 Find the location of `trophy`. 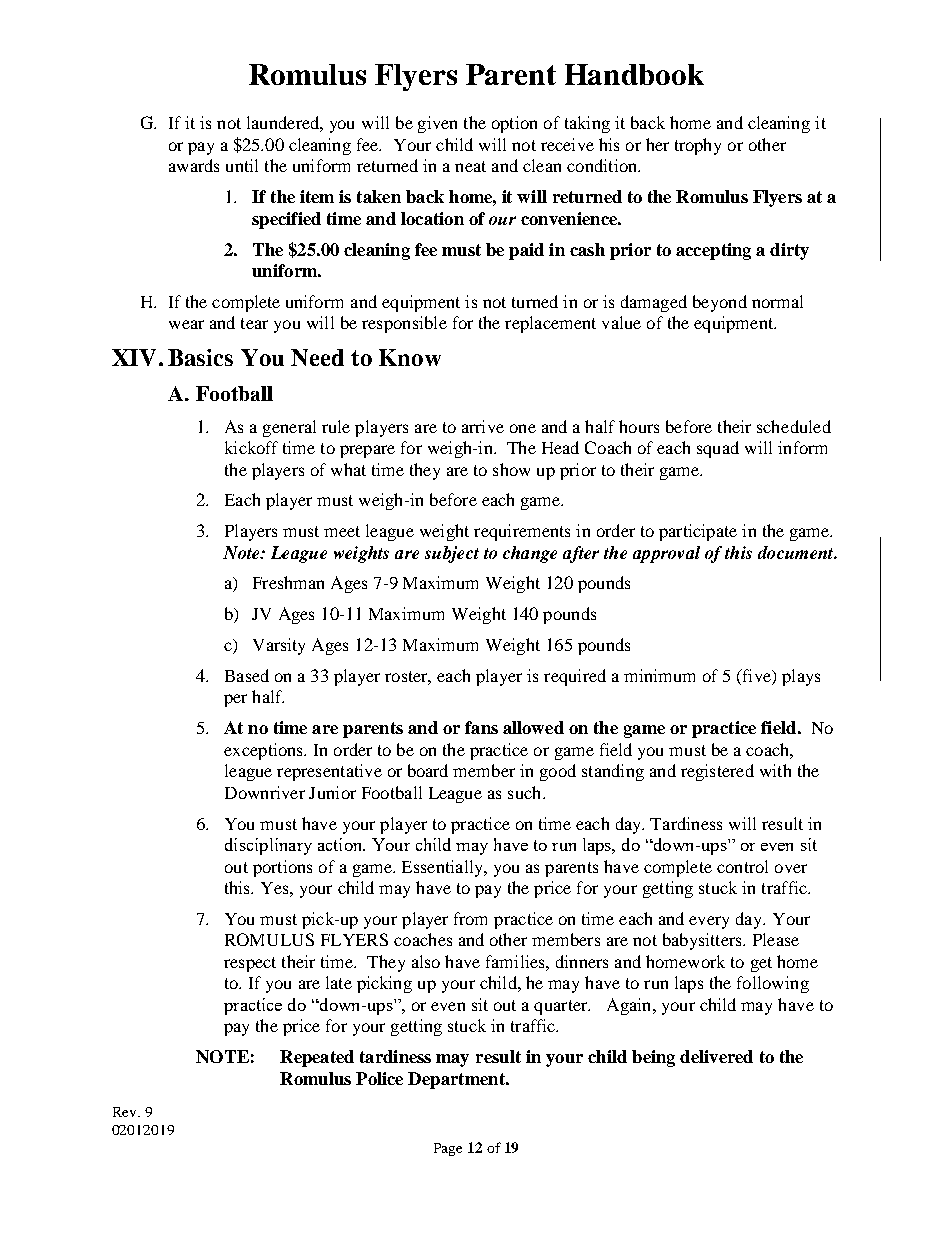

trophy is located at coordinates (698, 146).
